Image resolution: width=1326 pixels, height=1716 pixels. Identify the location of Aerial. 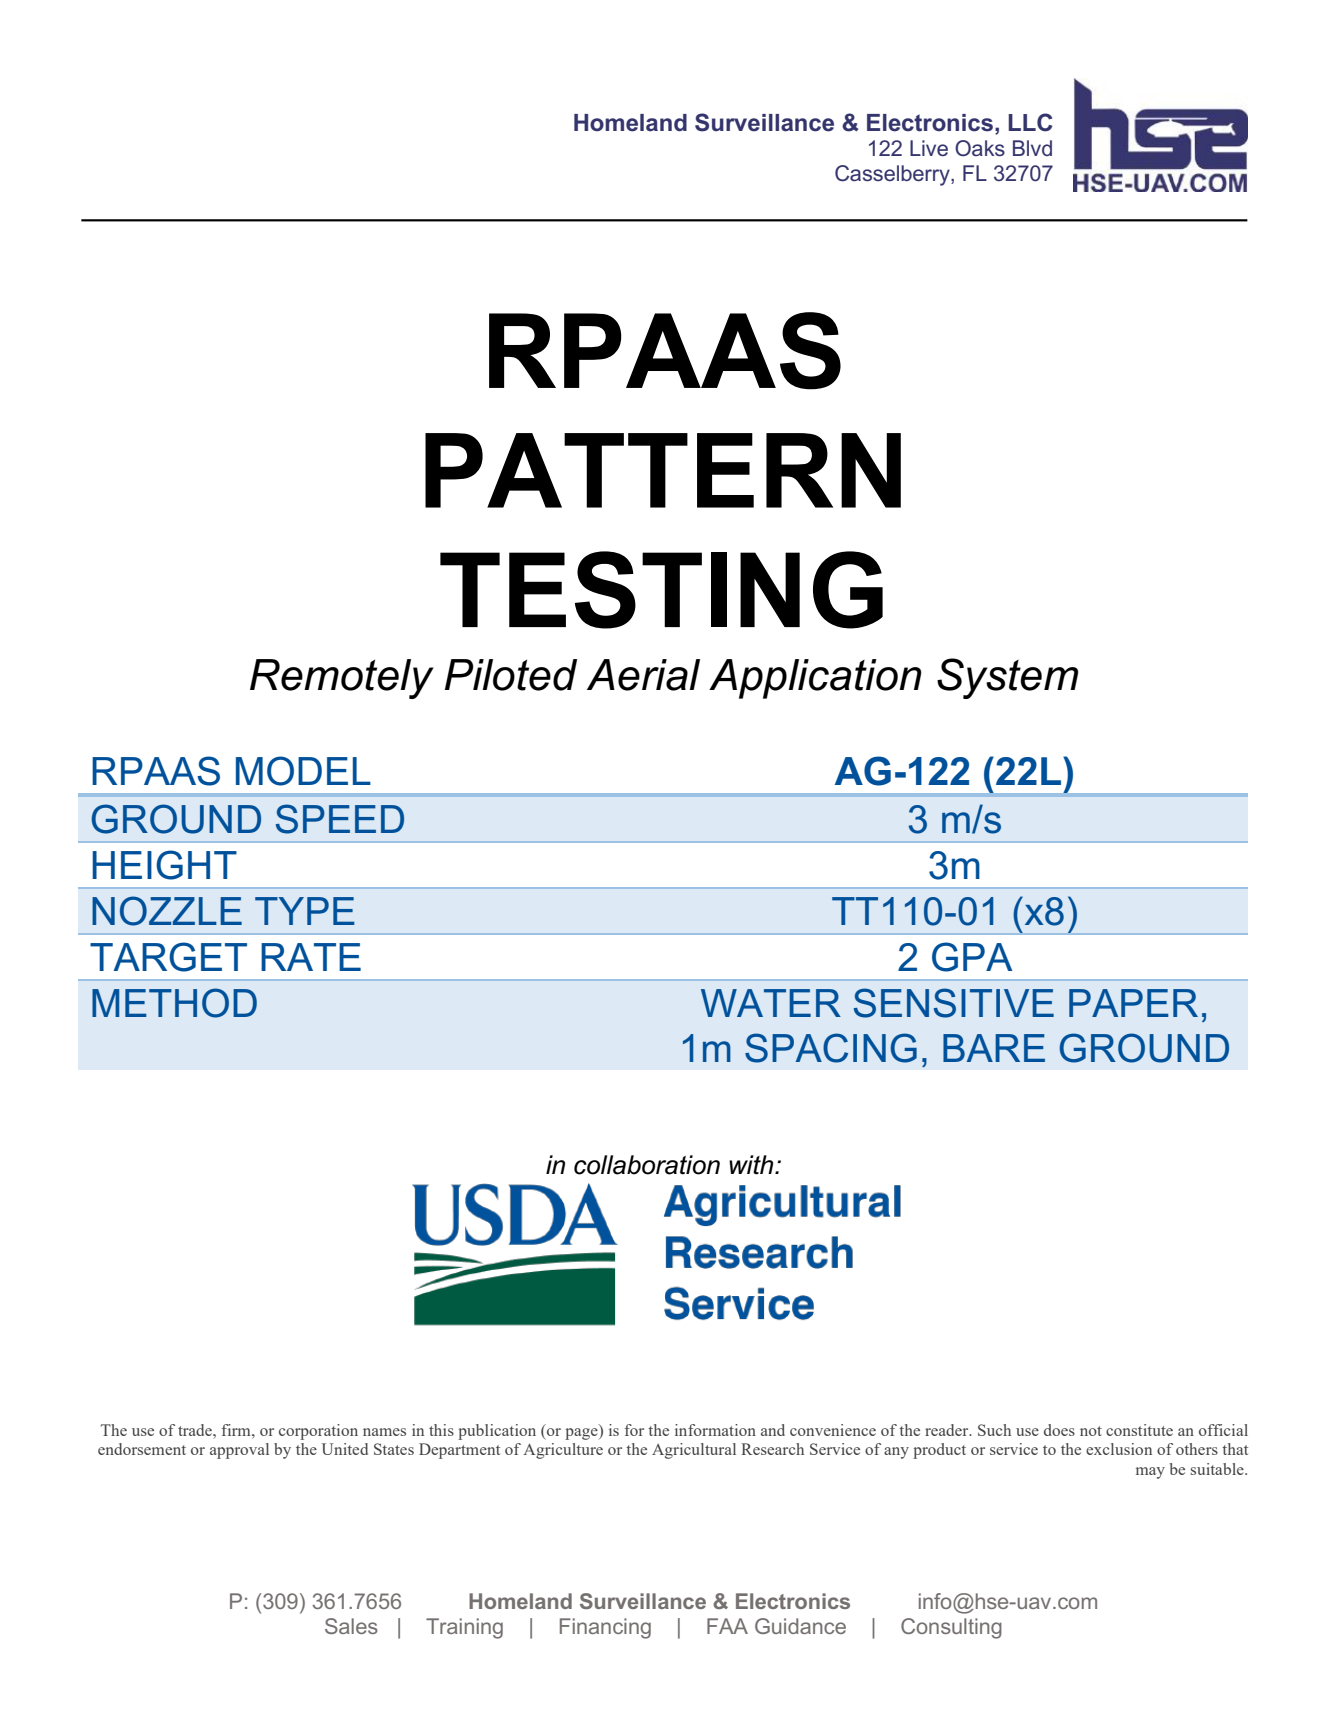
(643, 675).
